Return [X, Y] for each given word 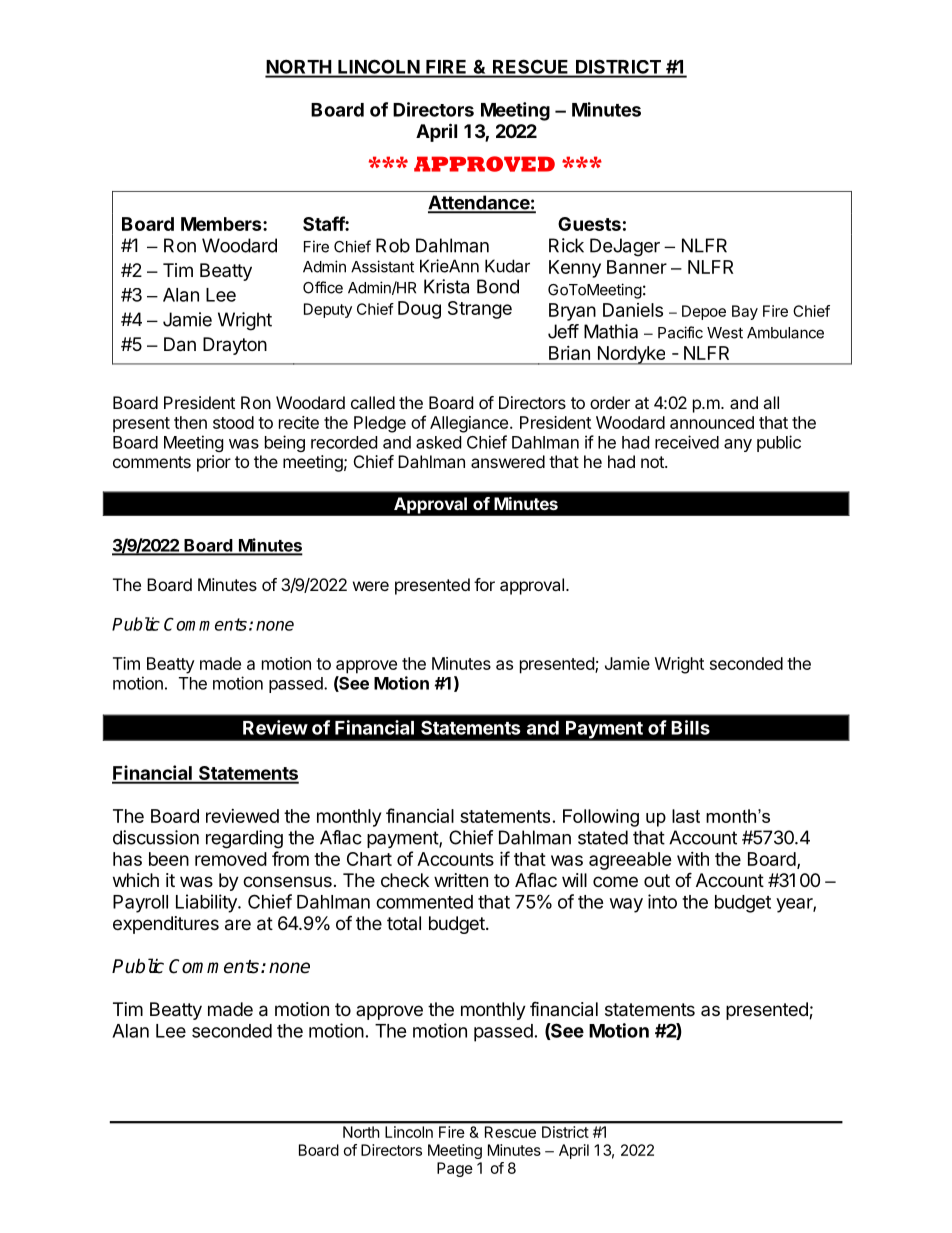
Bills [690, 727]
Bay [745, 312]
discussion [156, 837]
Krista [446, 286]
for [484, 584]
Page [455, 1169]
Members [222, 224]
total [404, 923]
